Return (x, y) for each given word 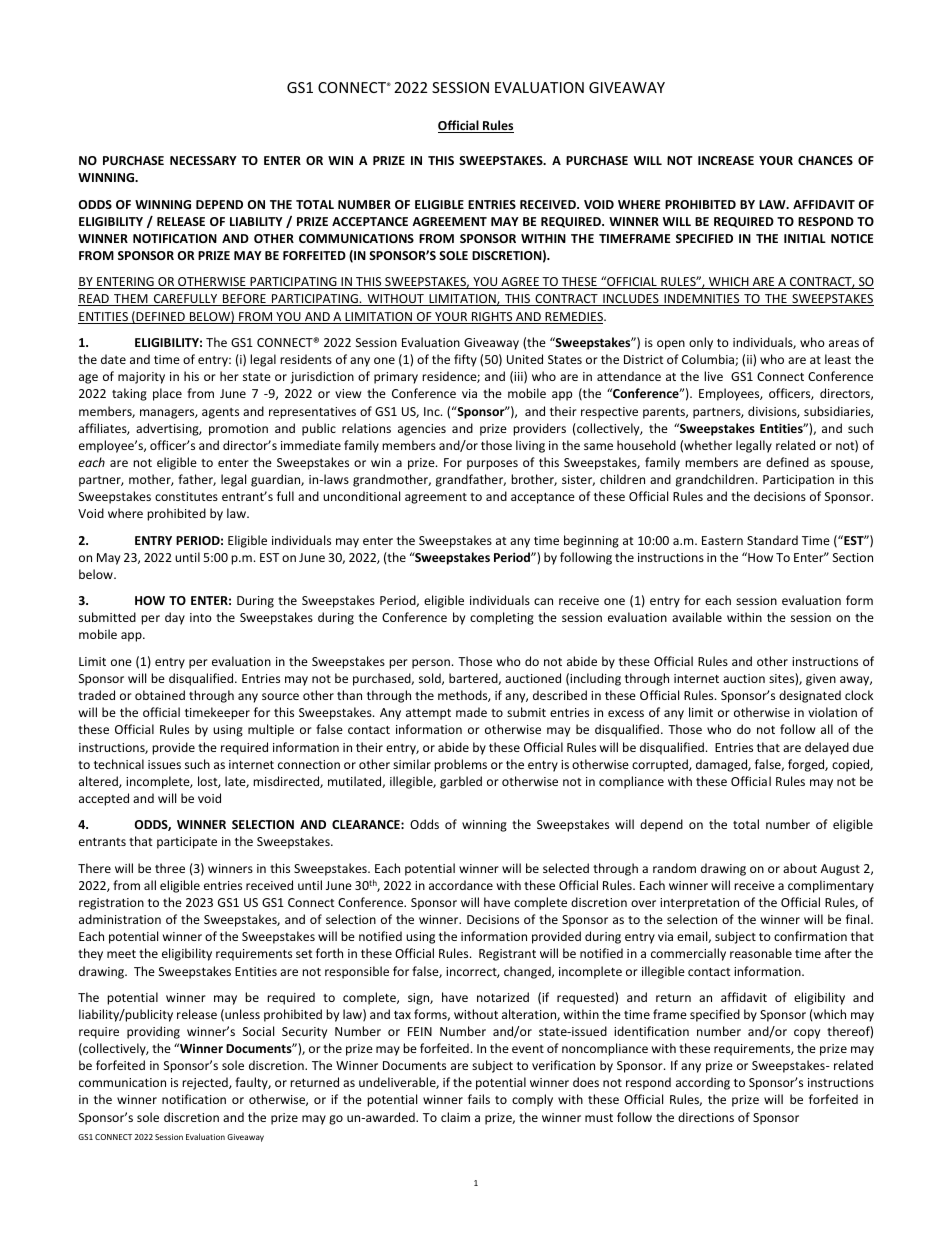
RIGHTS (492, 318)
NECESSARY (203, 160)
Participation (798, 481)
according (703, 1083)
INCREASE (726, 160)
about (800, 868)
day (175, 618)
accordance (461, 885)
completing (502, 618)
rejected (206, 1083)
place (167, 394)
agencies (422, 430)
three (170, 868)
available (697, 617)
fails (479, 1099)
